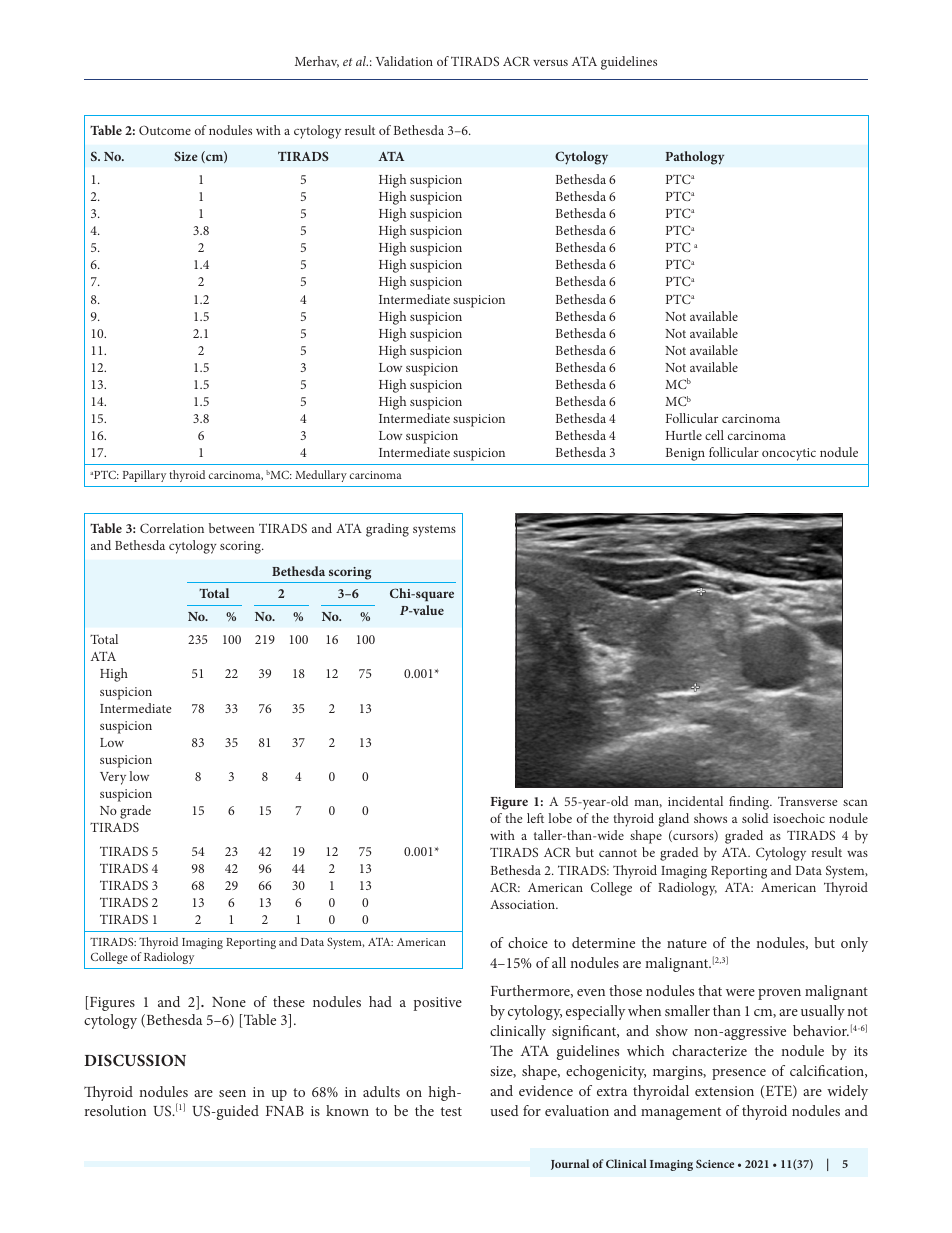  What do you see at coordinates (387, 530) in the image?
I see `grading` at bounding box center [387, 530].
